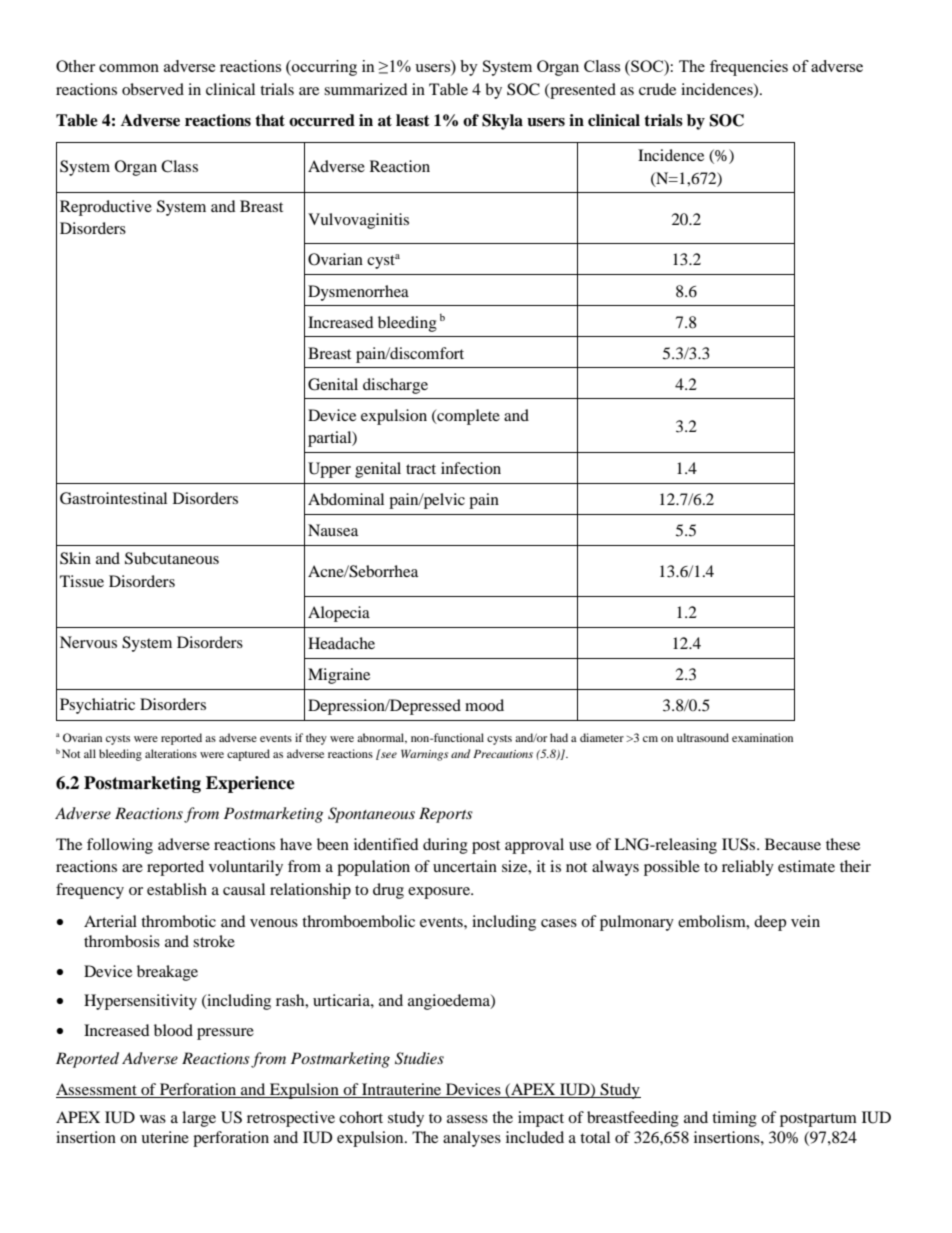 The width and height of the screenshot is (952, 1233). Describe the element at coordinates (749, 68) in the screenshot. I see `frequencies` at that location.
